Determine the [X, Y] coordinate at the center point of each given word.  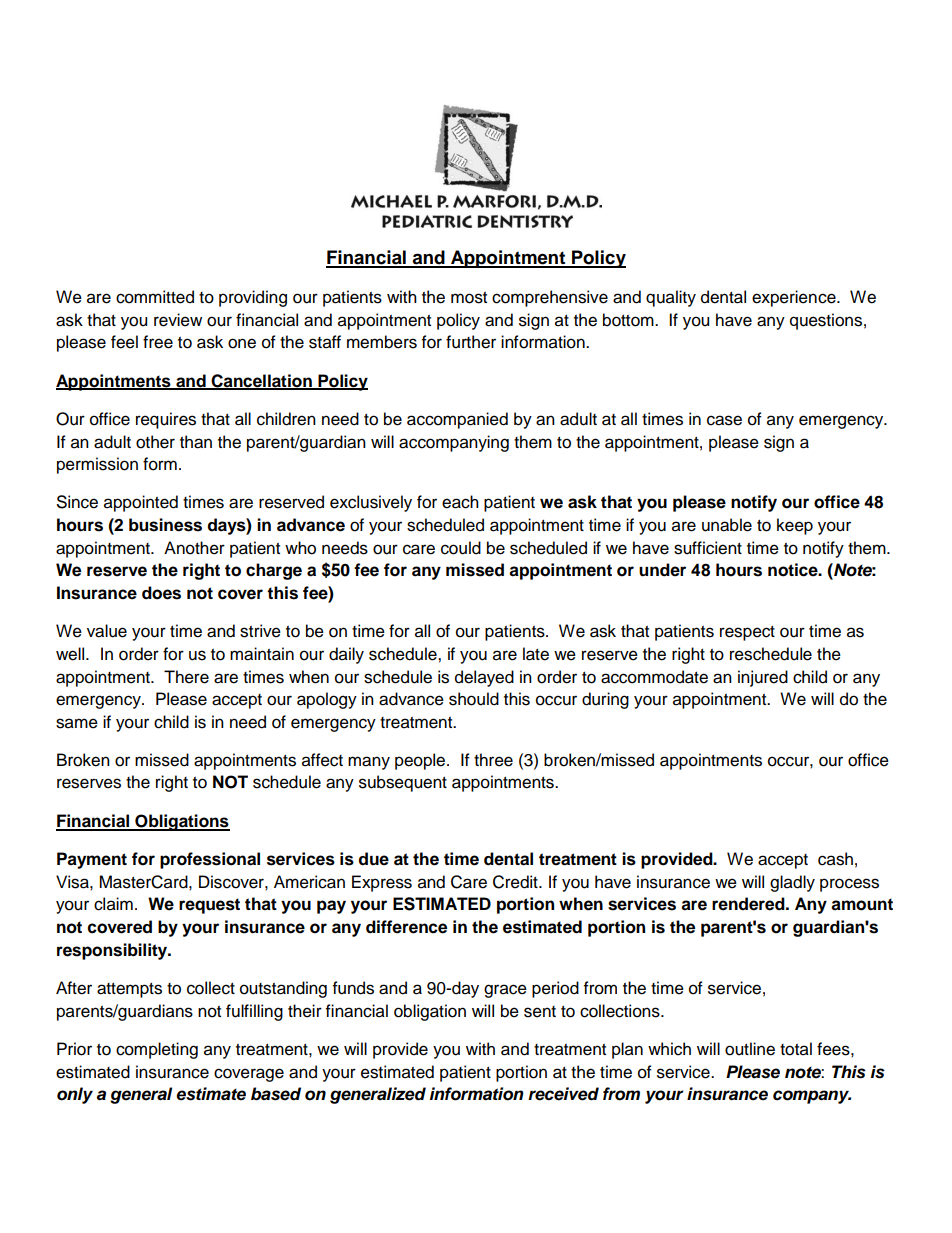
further [471, 342]
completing [157, 1050]
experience [795, 298]
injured [763, 678]
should [474, 699]
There [186, 677]
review [178, 320]
